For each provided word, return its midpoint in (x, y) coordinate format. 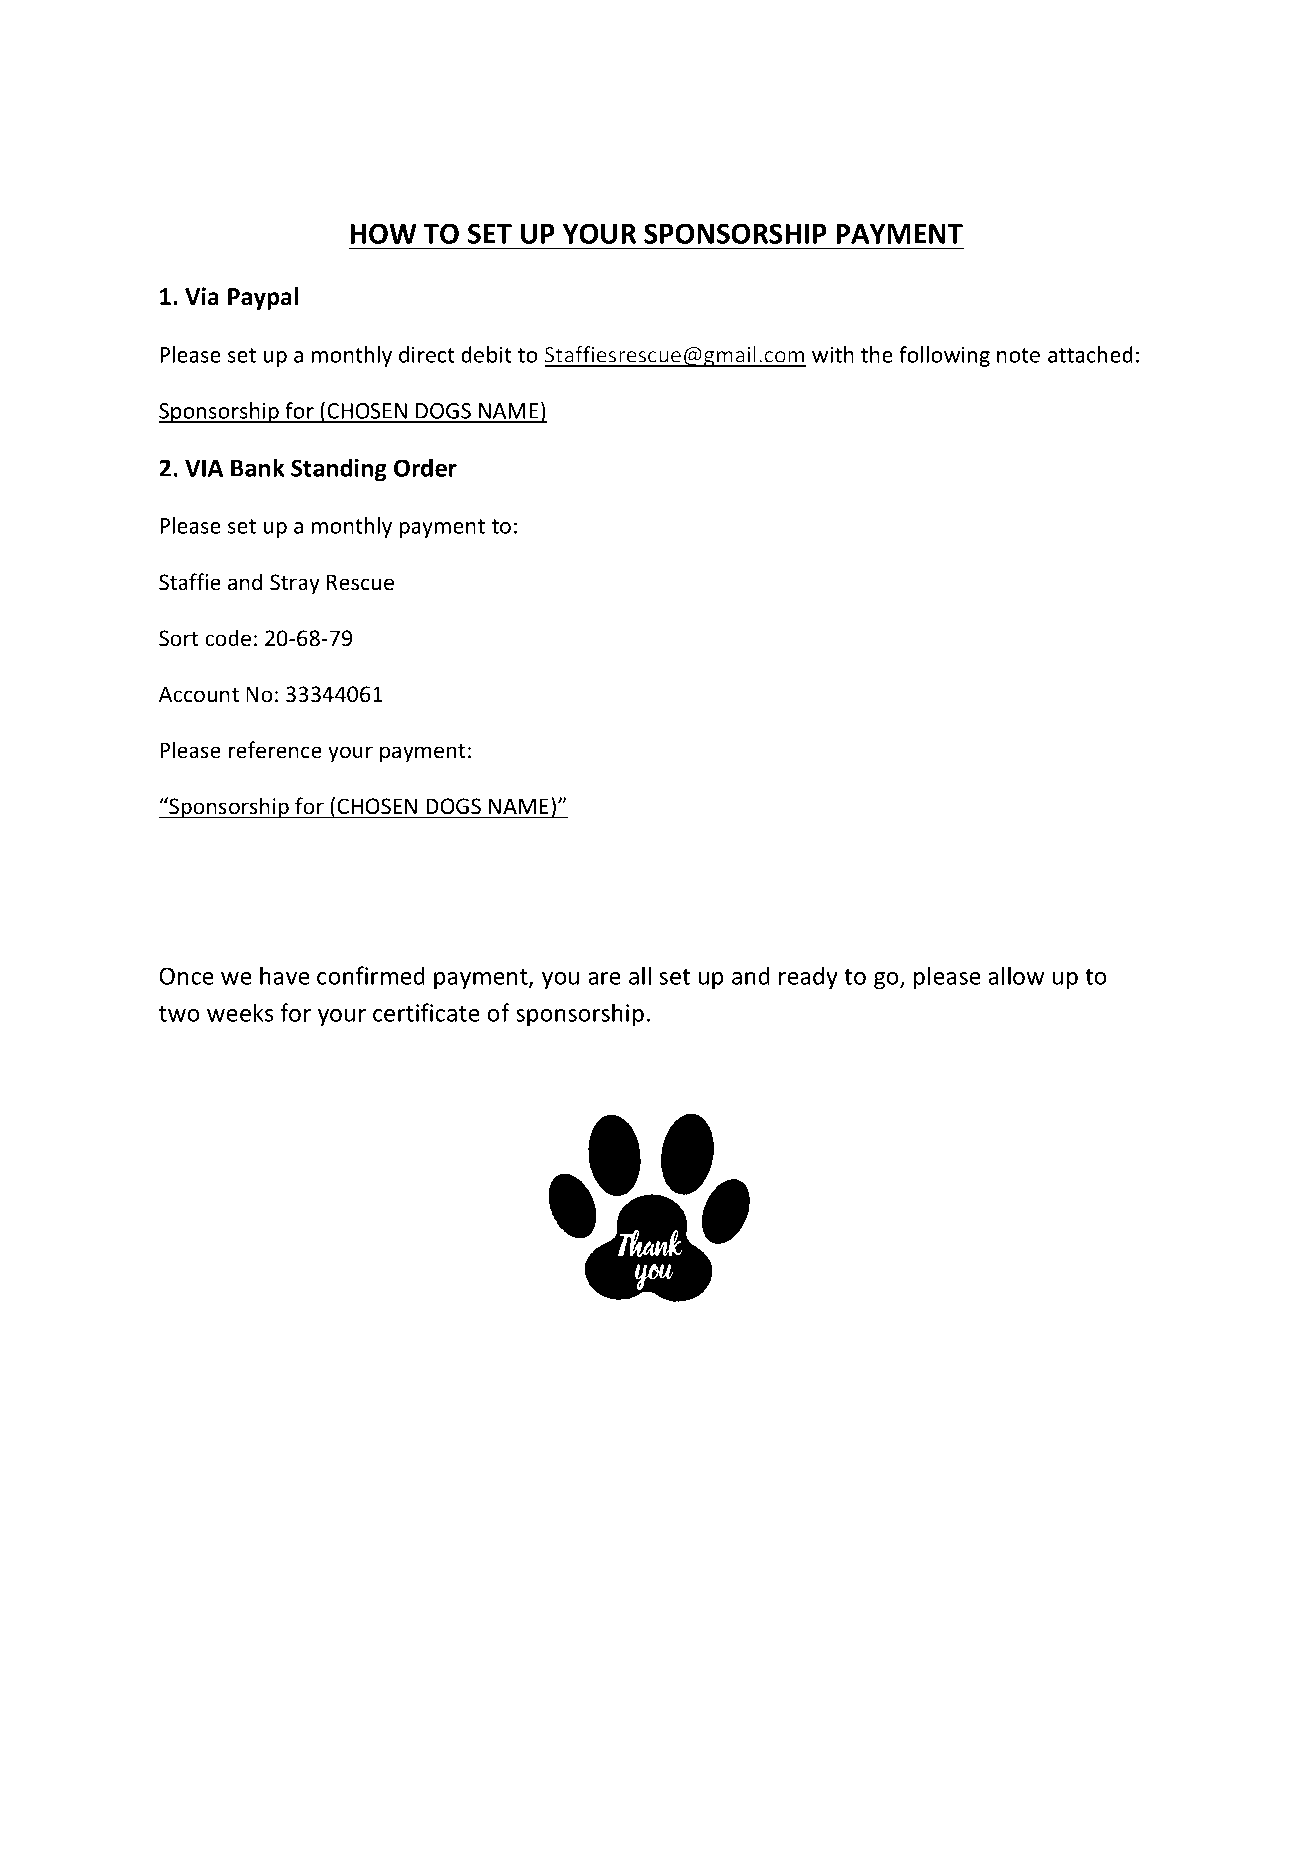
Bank (257, 467)
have (285, 975)
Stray (295, 584)
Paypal (263, 298)
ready (808, 977)
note (1018, 355)
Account (199, 694)
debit (486, 354)
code (228, 638)
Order (425, 467)
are (604, 978)
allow (1016, 975)
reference (275, 750)
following (944, 356)
